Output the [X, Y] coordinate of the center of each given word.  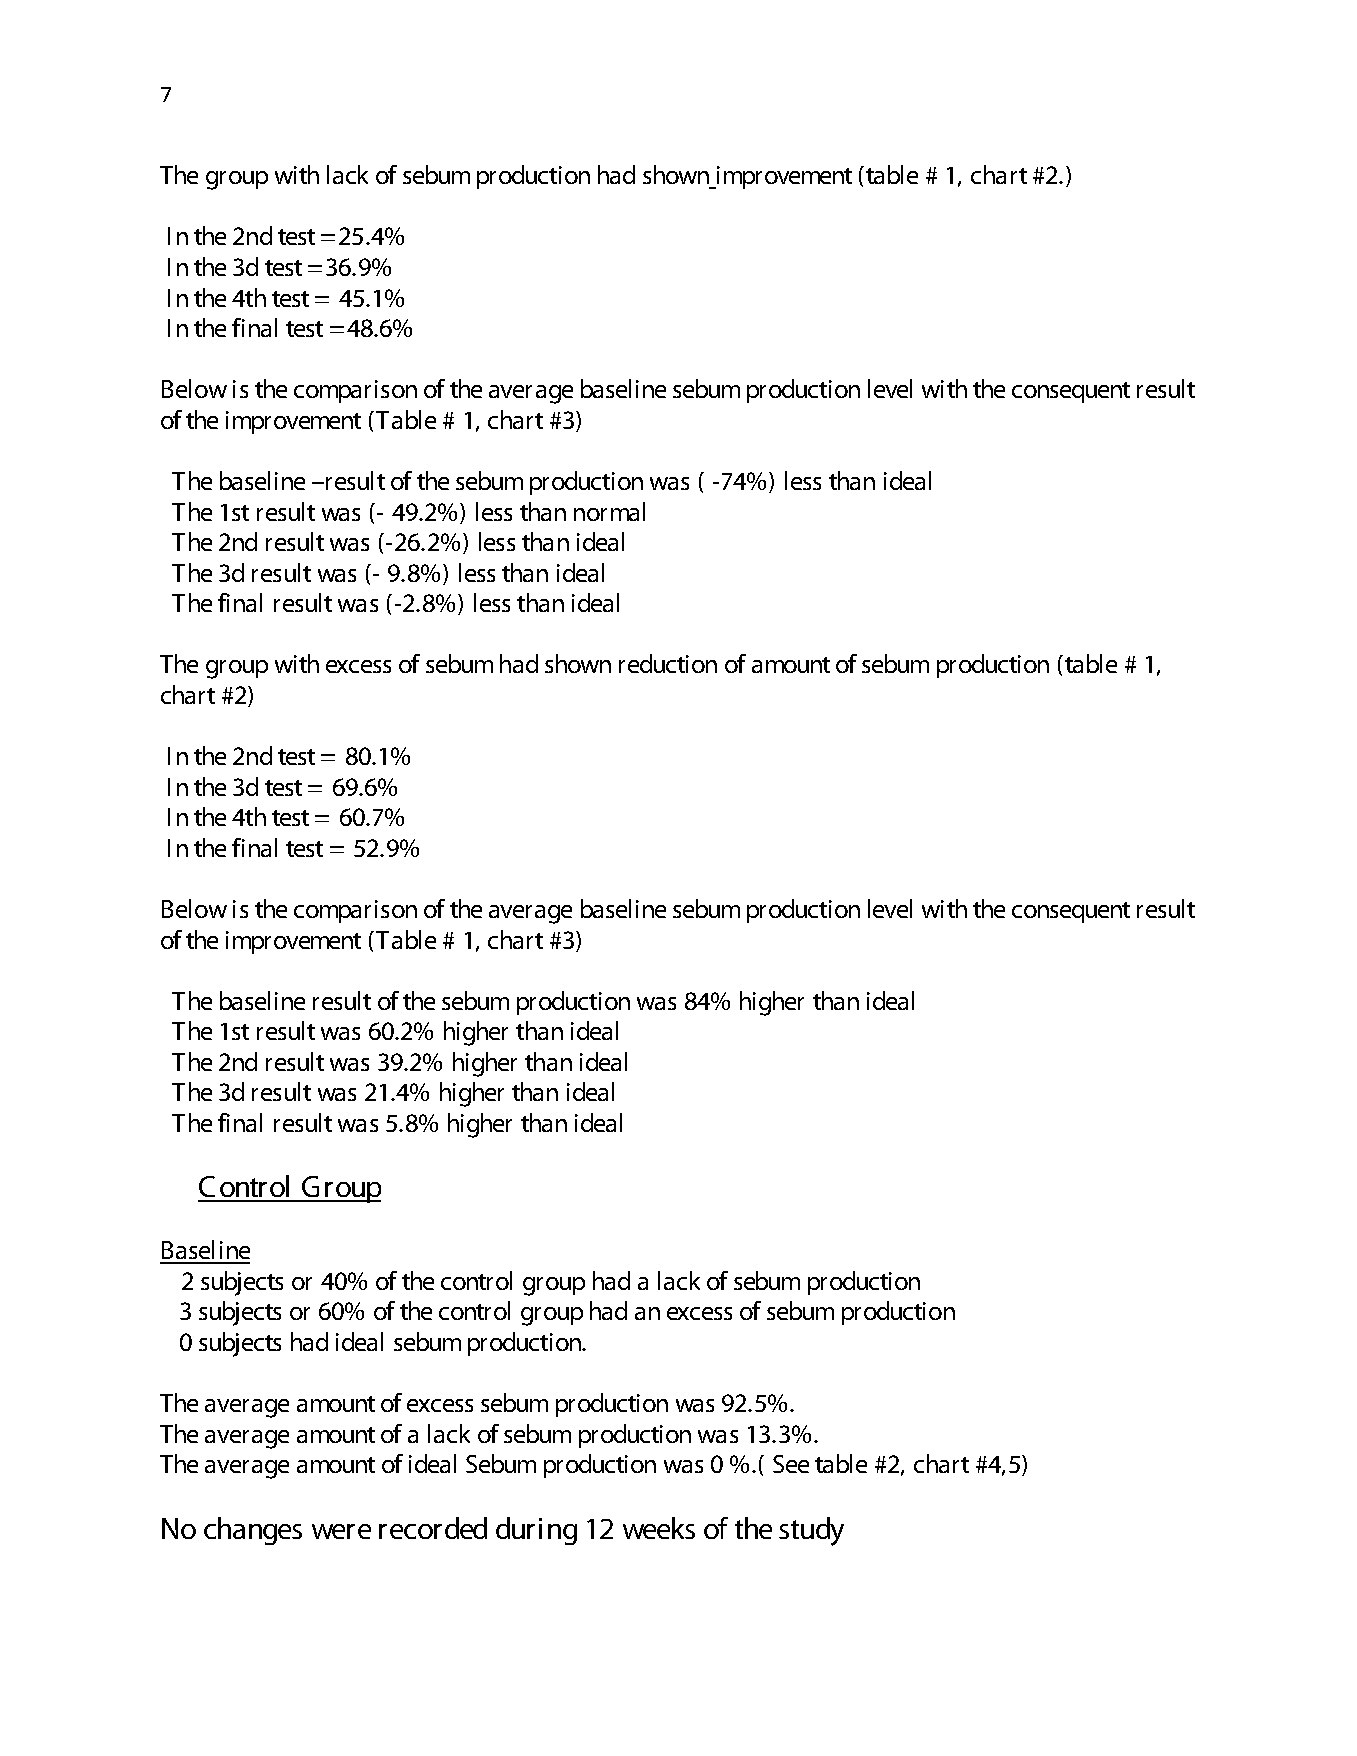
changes [253, 1531]
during [536, 1531]
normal [609, 511]
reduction [668, 663]
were [341, 1531]
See [791, 1464]
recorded [433, 1528]
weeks [659, 1528]
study [811, 1531]
